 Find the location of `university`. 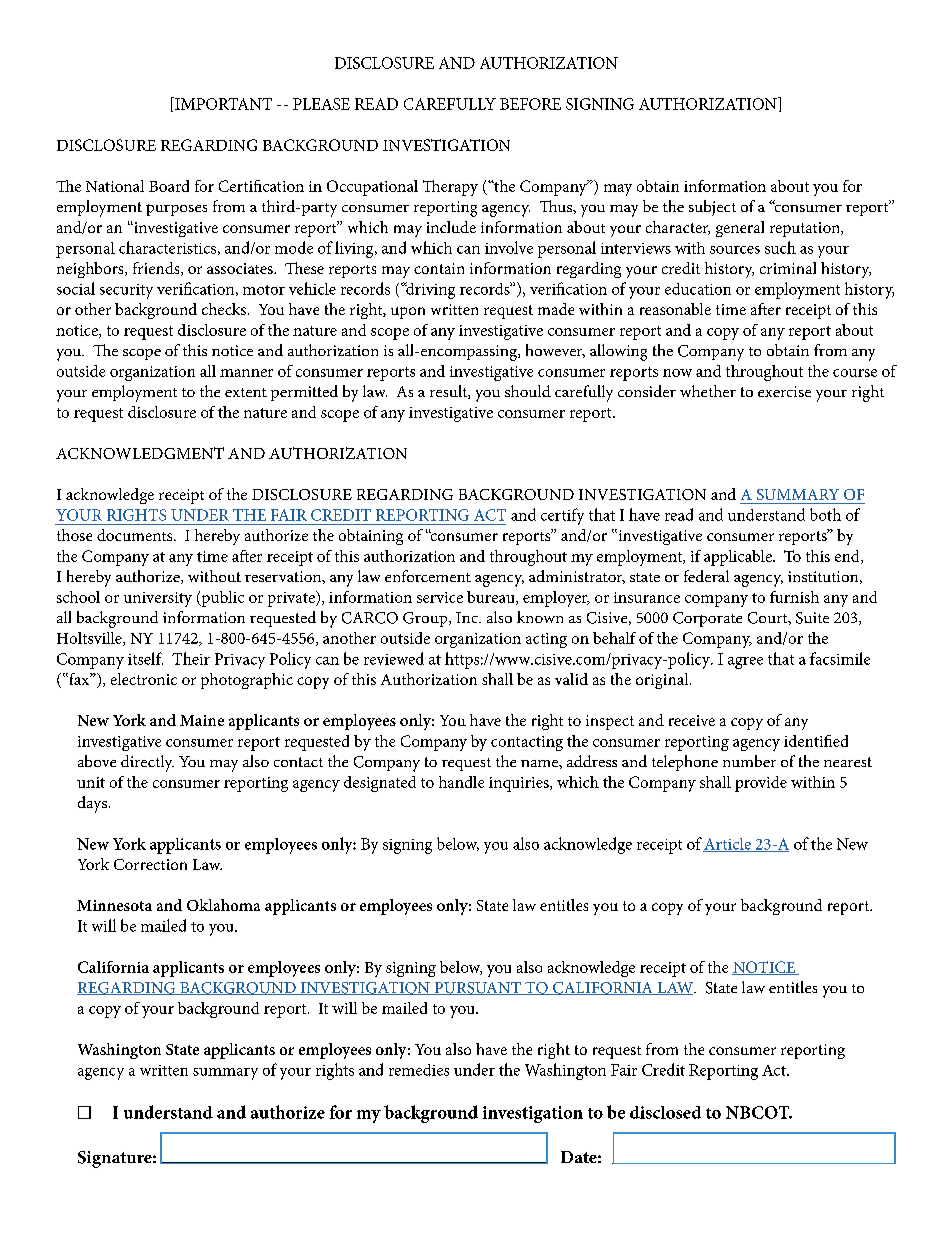

university is located at coordinates (158, 599).
